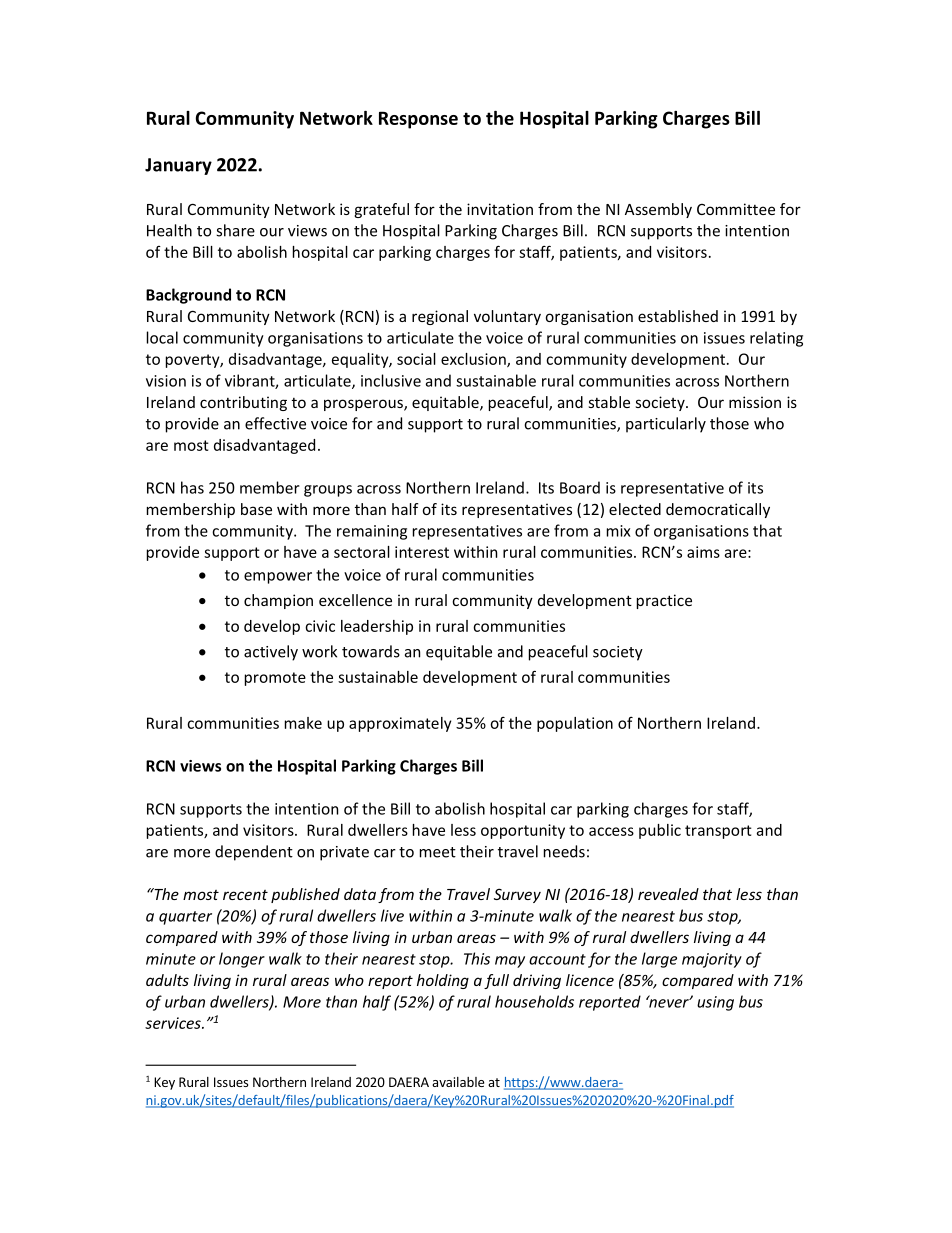 Image resolution: width=952 pixels, height=1233 pixels. Describe the element at coordinates (718, 832) in the screenshot. I see `transport` at that location.
